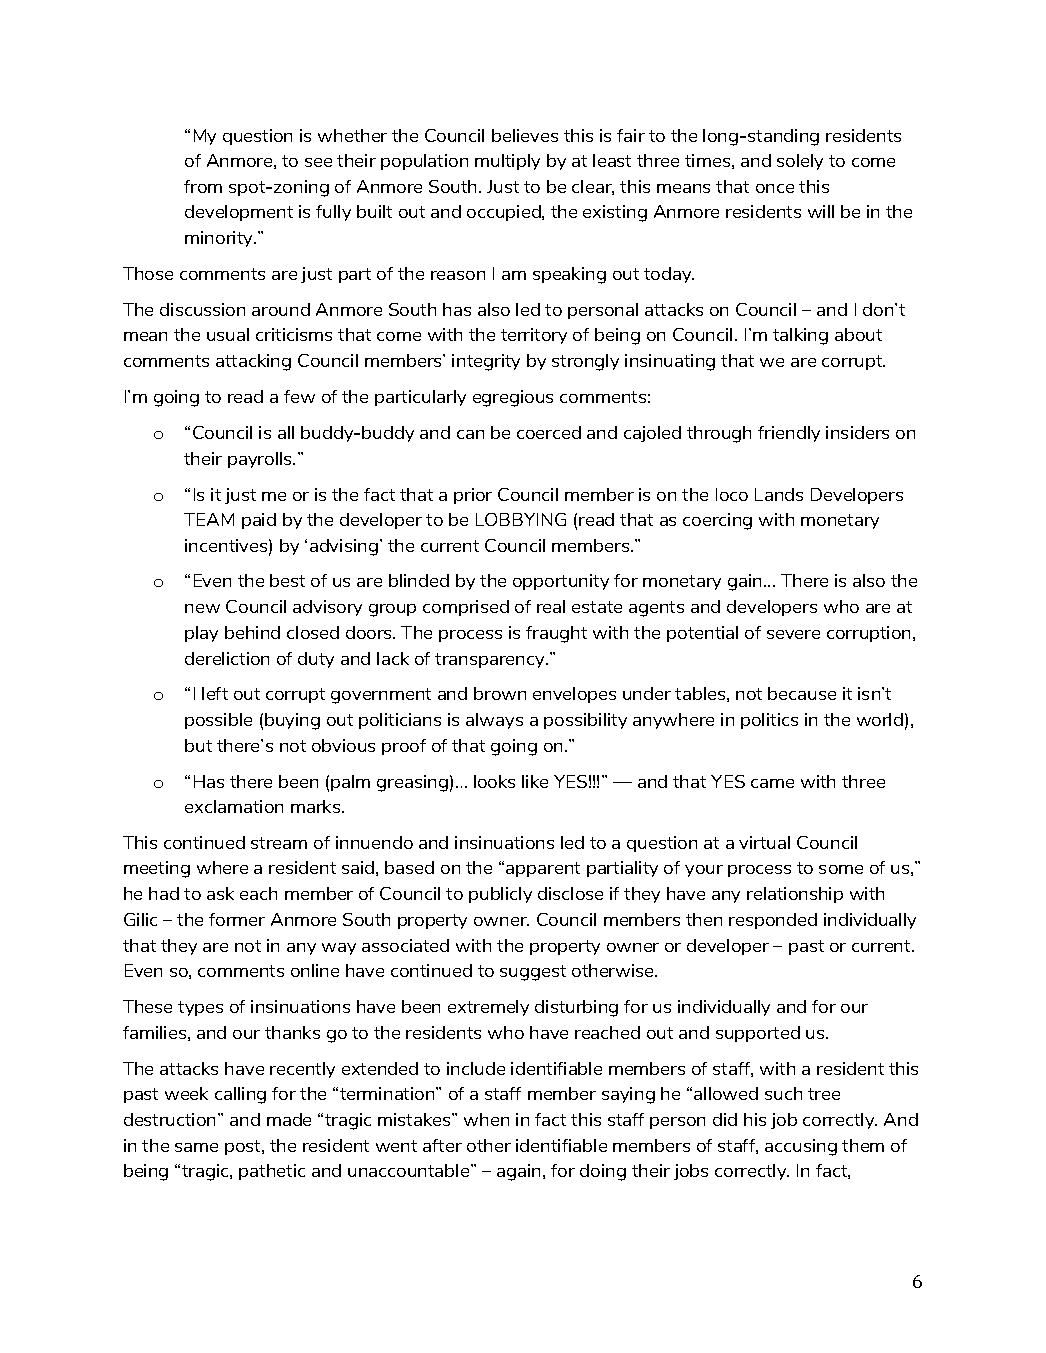 Image resolution: width=1046 pixels, height=1353 pixels. I want to click on looks, so click(494, 781).
